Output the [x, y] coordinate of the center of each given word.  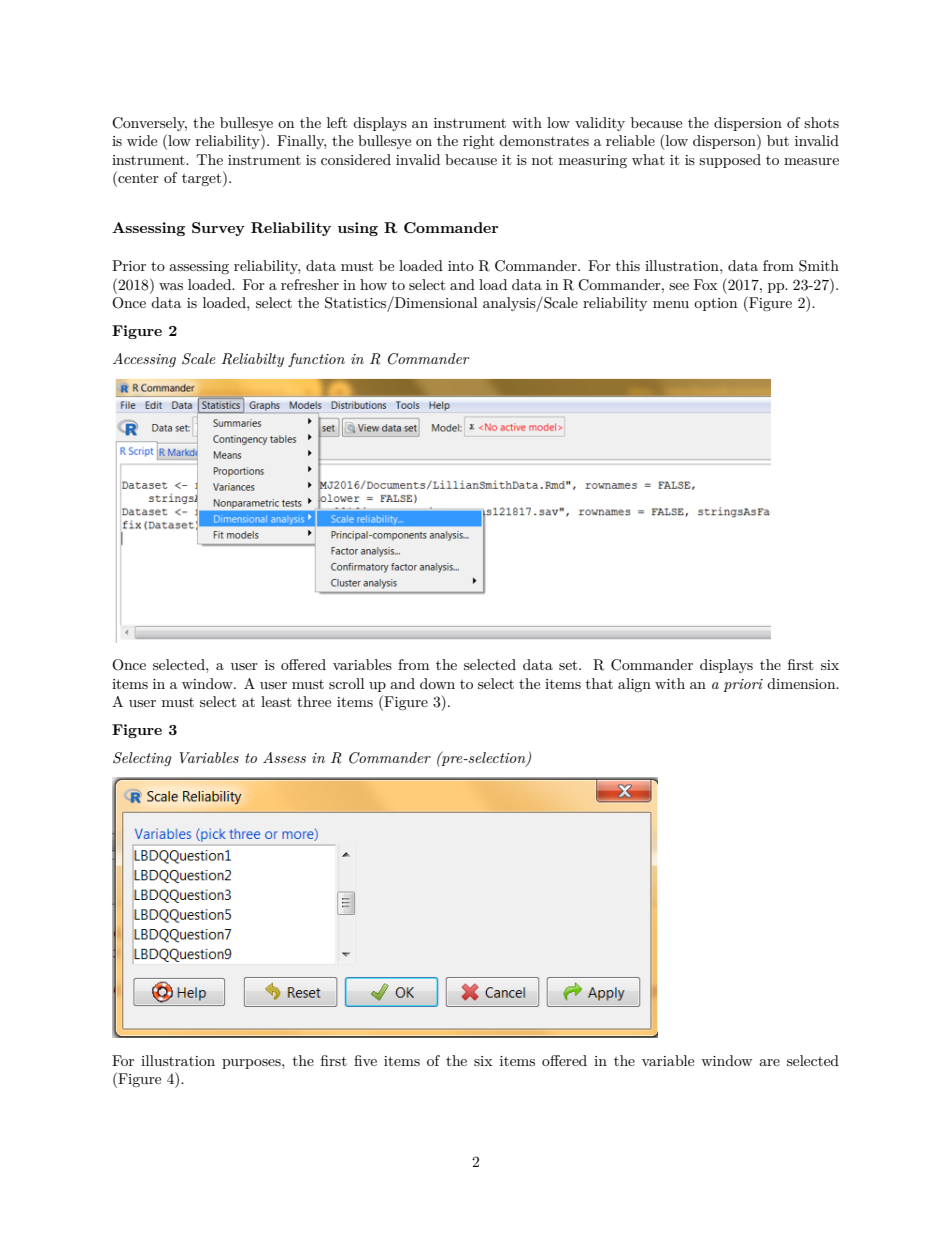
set [569, 665]
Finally [301, 142]
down [437, 683]
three [314, 701]
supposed [730, 161]
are [769, 1062]
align [634, 685]
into [461, 266]
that [599, 683]
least [276, 701]
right [478, 142]
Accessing [144, 360]
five [365, 1060]
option [715, 304]
